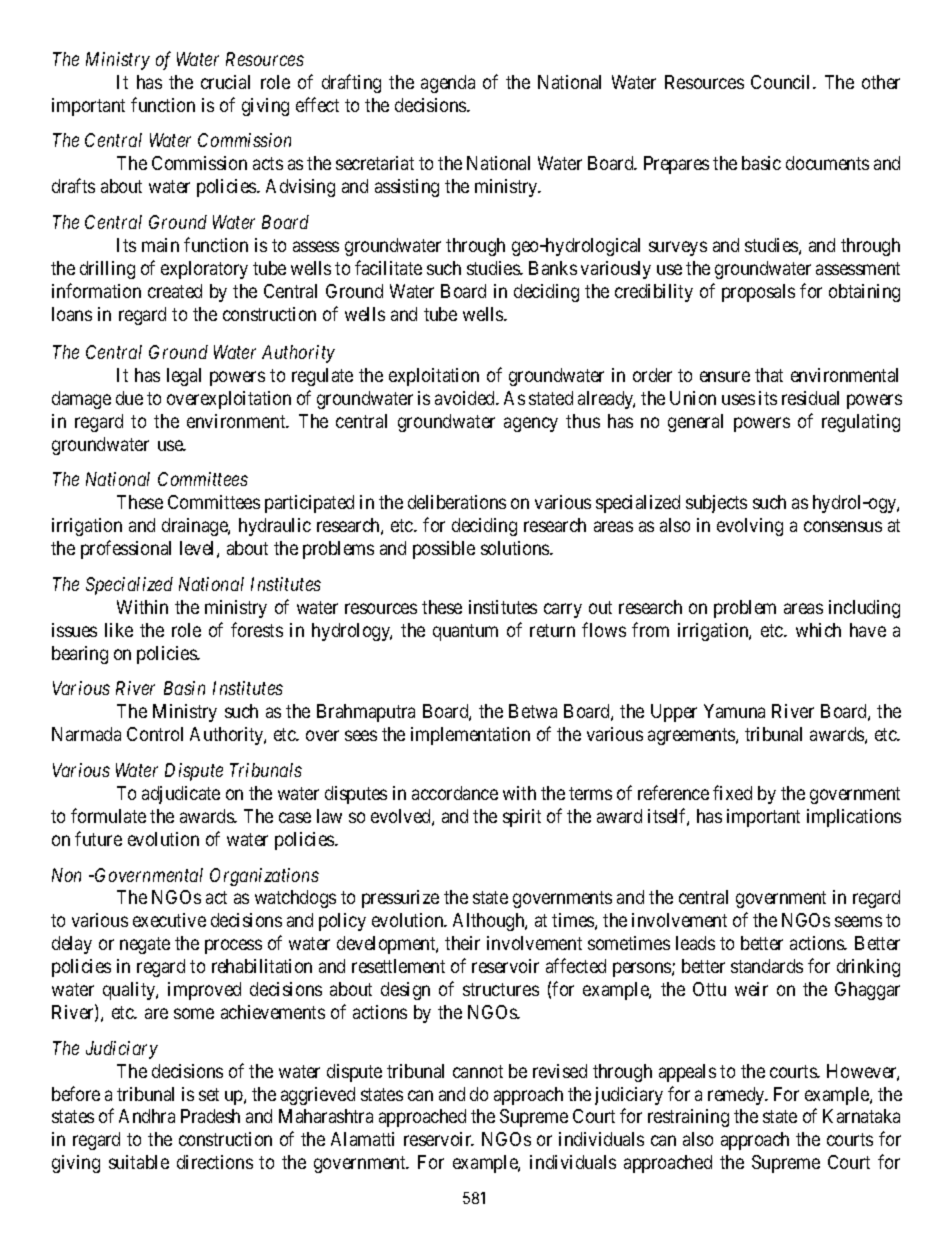  I want to click on agency, so click(531, 424).
